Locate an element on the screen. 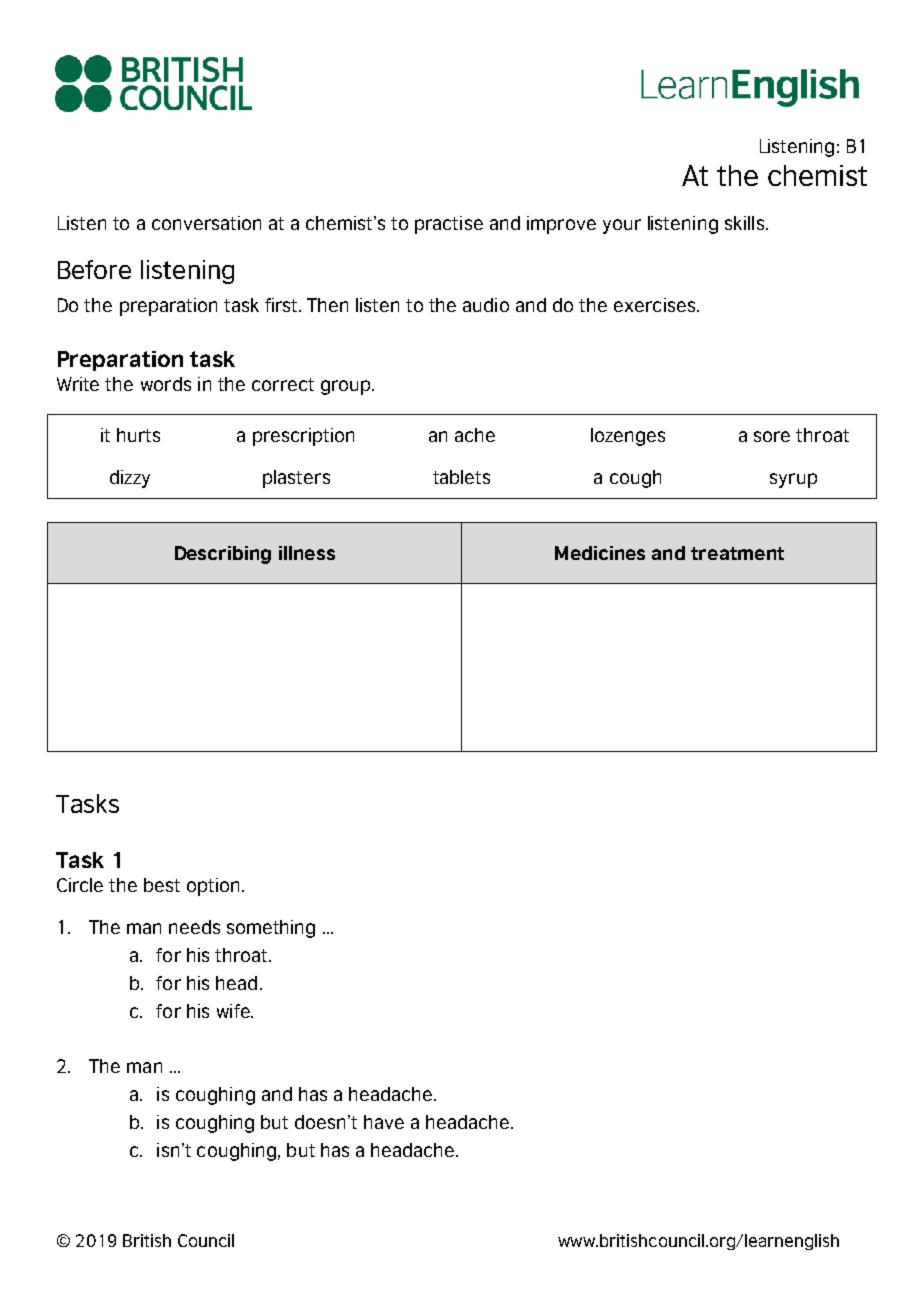  wife is located at coordinates (234, 1011).
